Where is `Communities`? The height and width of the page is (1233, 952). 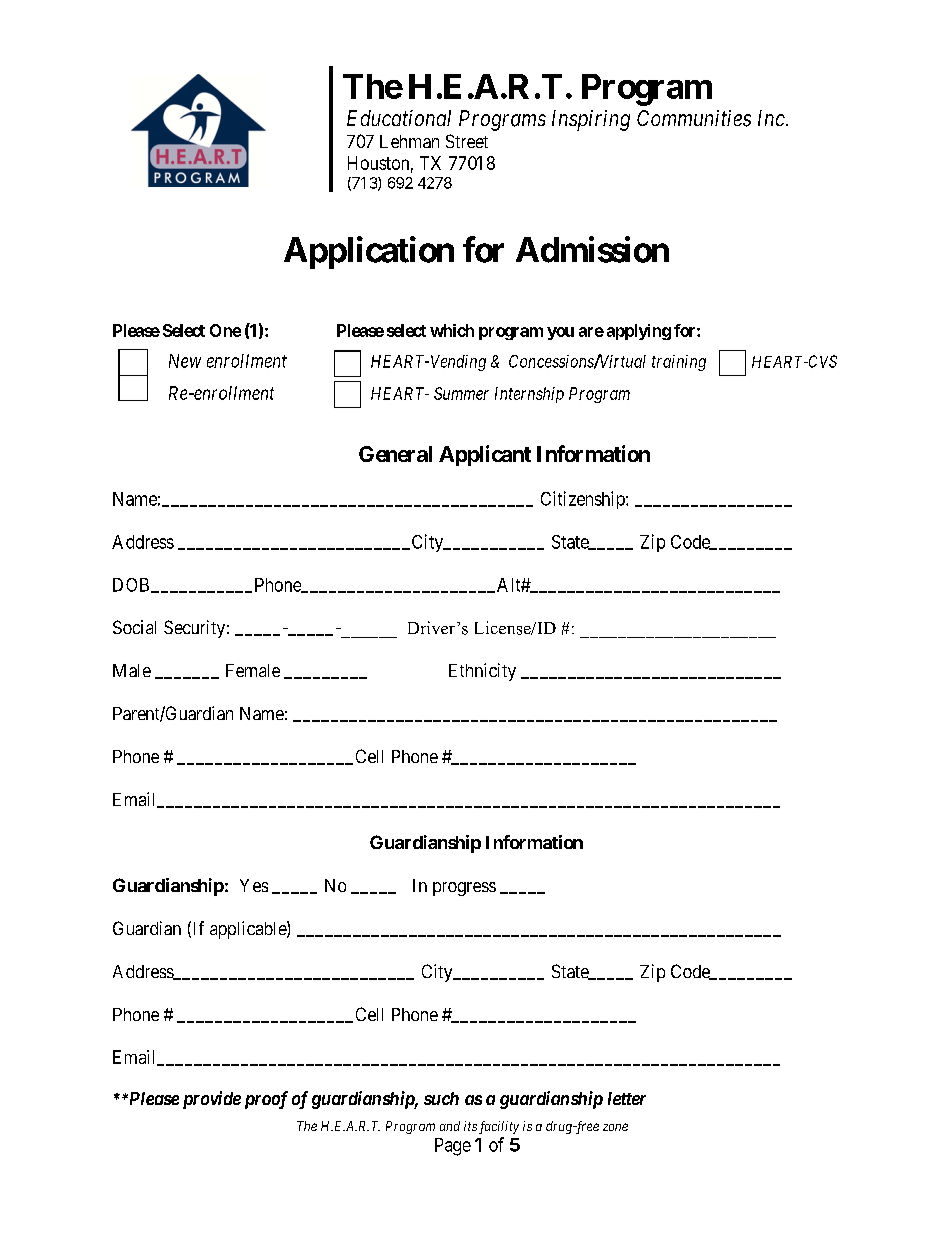
Communities is located at coordinates (694, 118).
